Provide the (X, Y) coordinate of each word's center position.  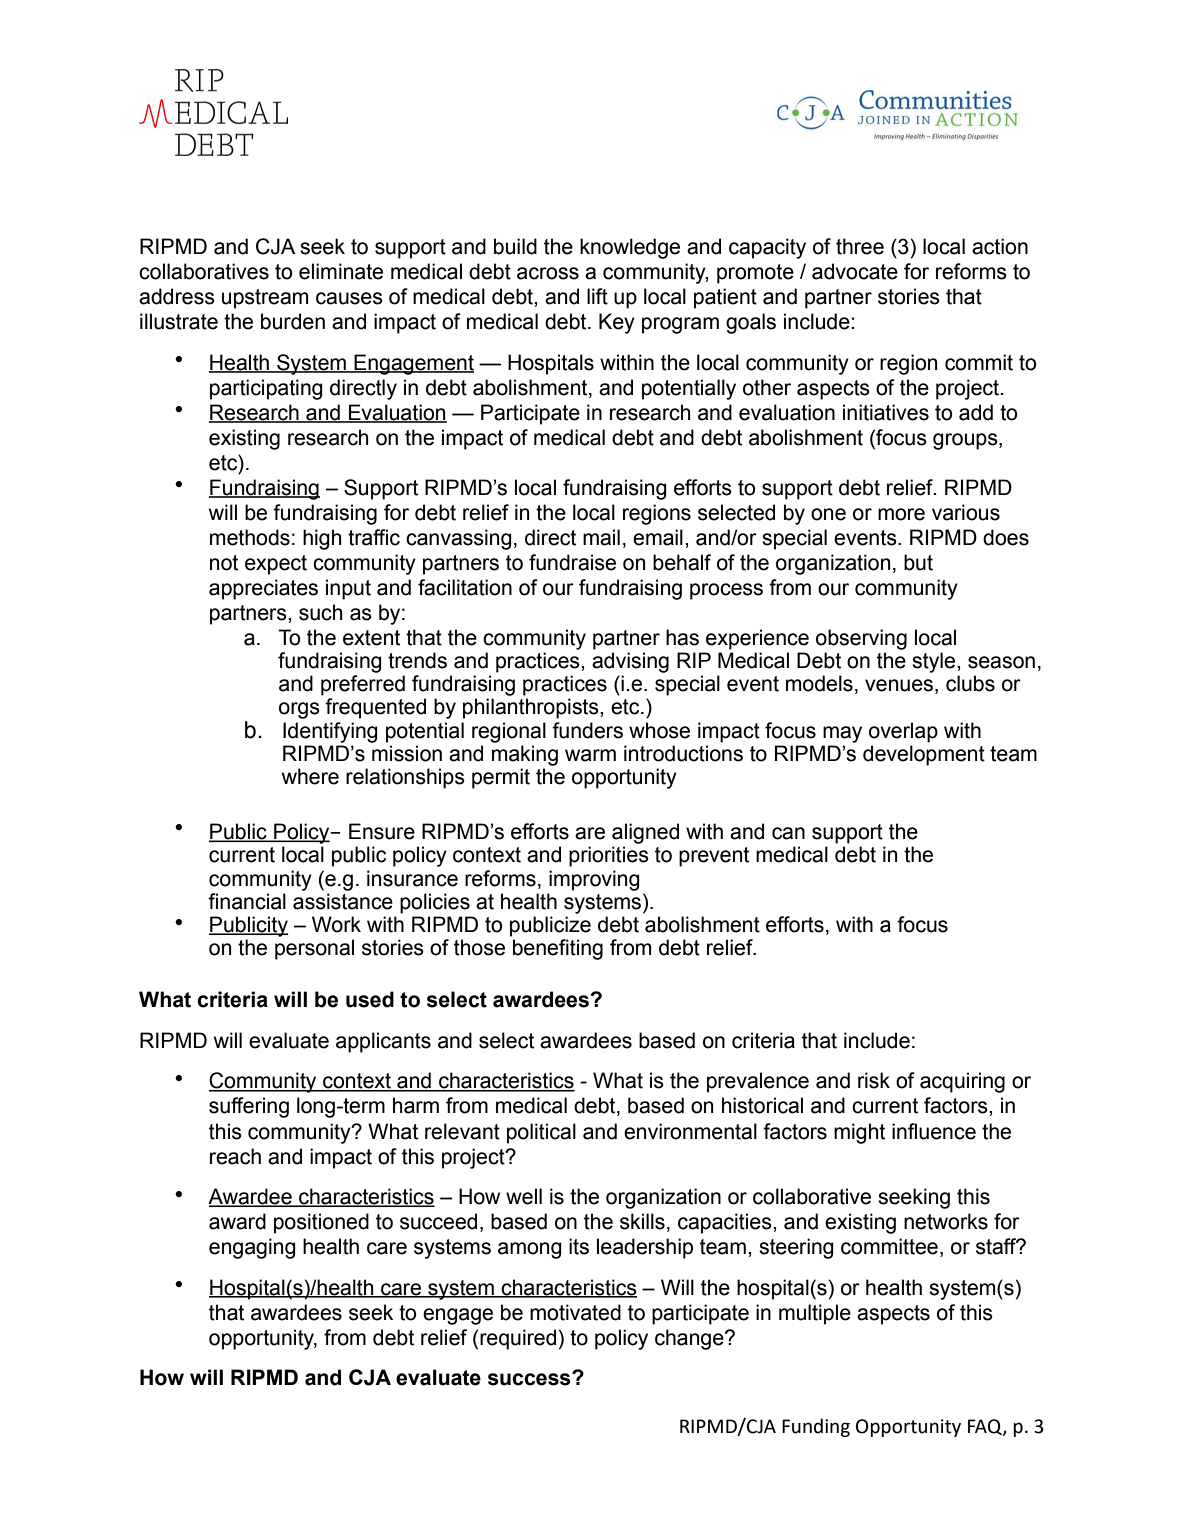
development (924, 755)
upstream (265, 299)
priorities (609, 856)
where (310, 776)
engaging (252, 1248)
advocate (855, 271)
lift (597, 296)
